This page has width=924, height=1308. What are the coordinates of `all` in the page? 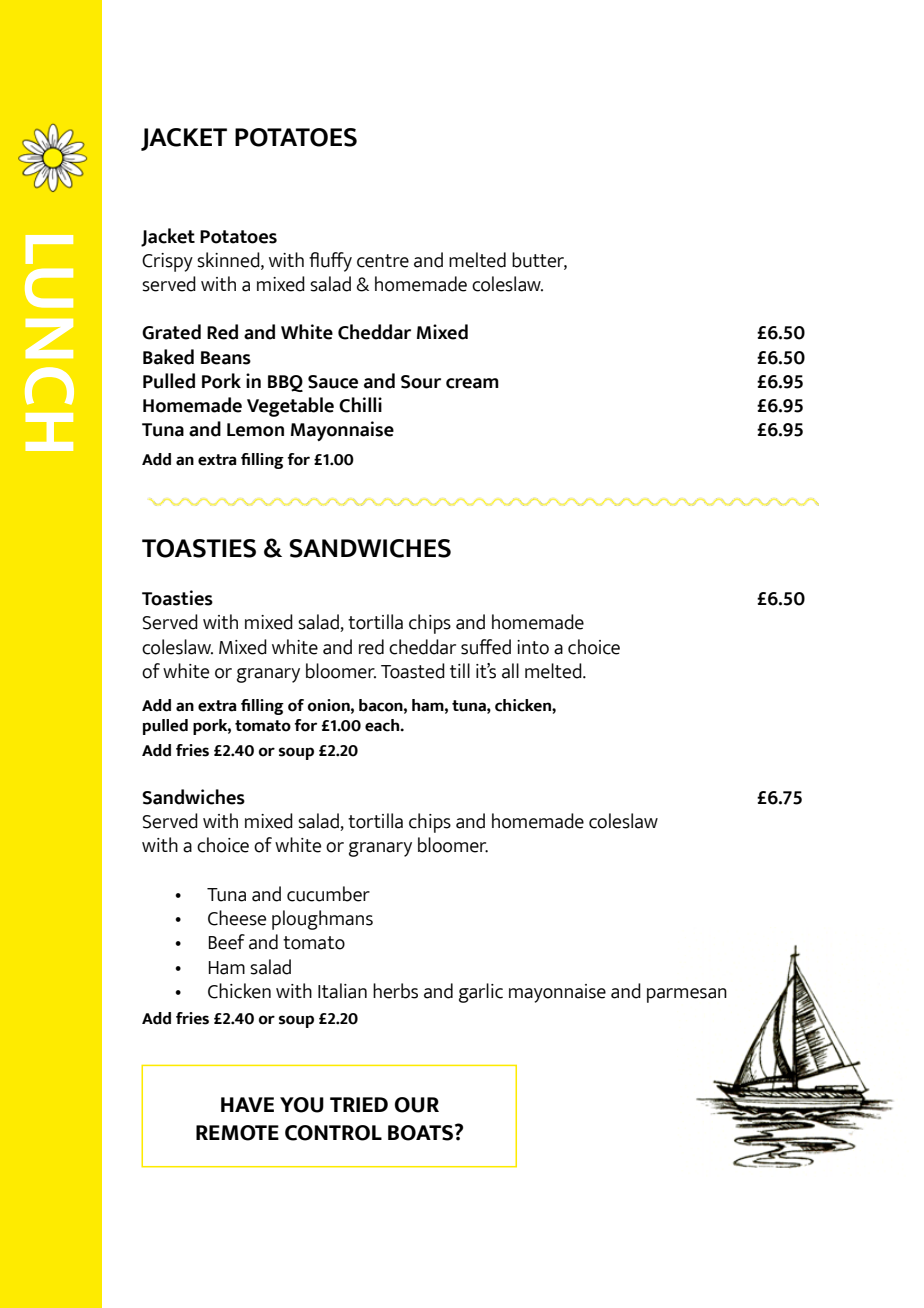 It's located at (510, 671).
